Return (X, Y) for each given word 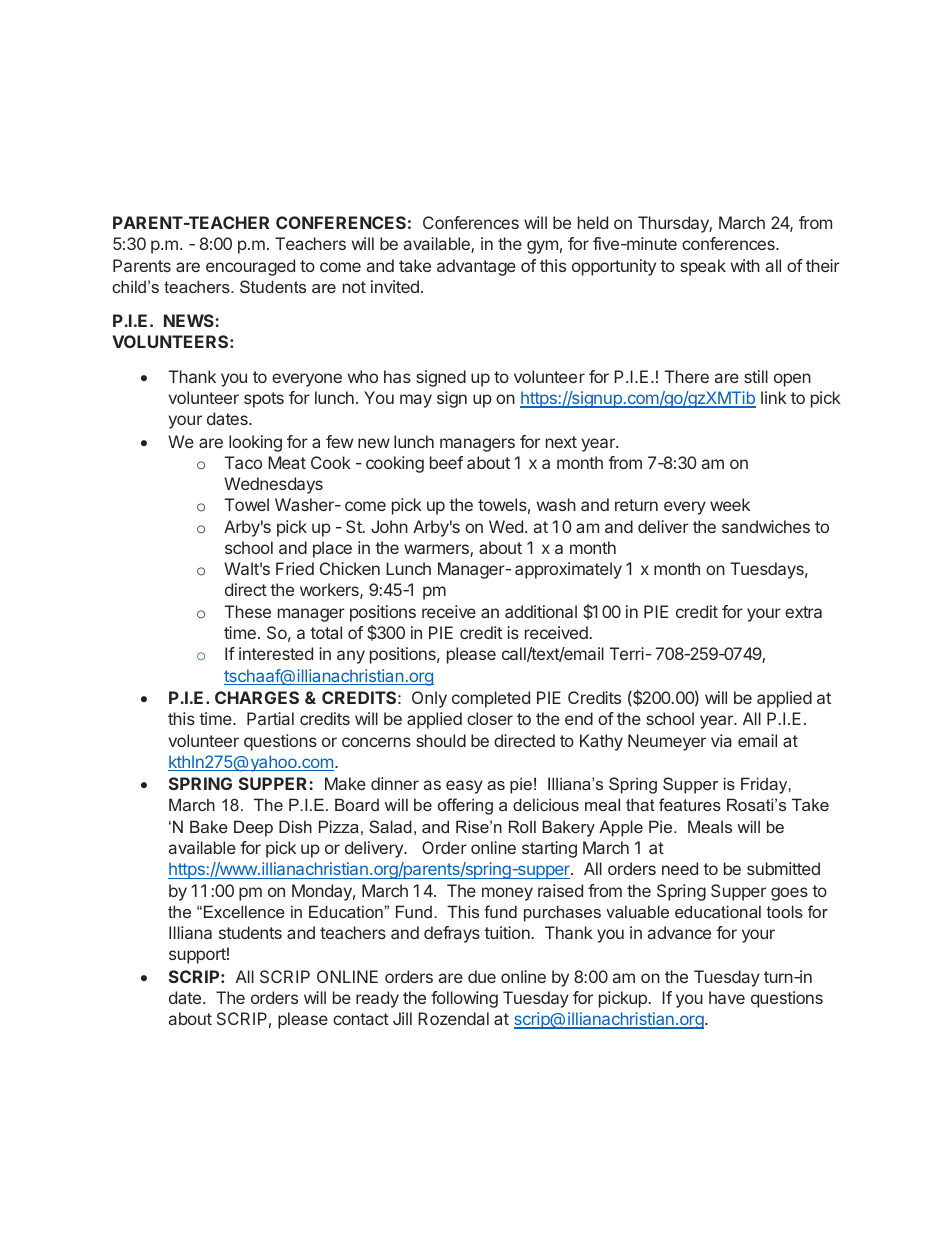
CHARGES (257, 697)
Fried (295, 568)
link (774, 397)
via (721, 740)
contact (361, 1019)
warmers (437, 550)
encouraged (250, 267)
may (416, 401)
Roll (522, 826)
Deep (253, 828)
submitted (783, 868)
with (745, 265)
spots (264, 400)
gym (542, 247)
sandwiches (766, 526)
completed (491, 699)
